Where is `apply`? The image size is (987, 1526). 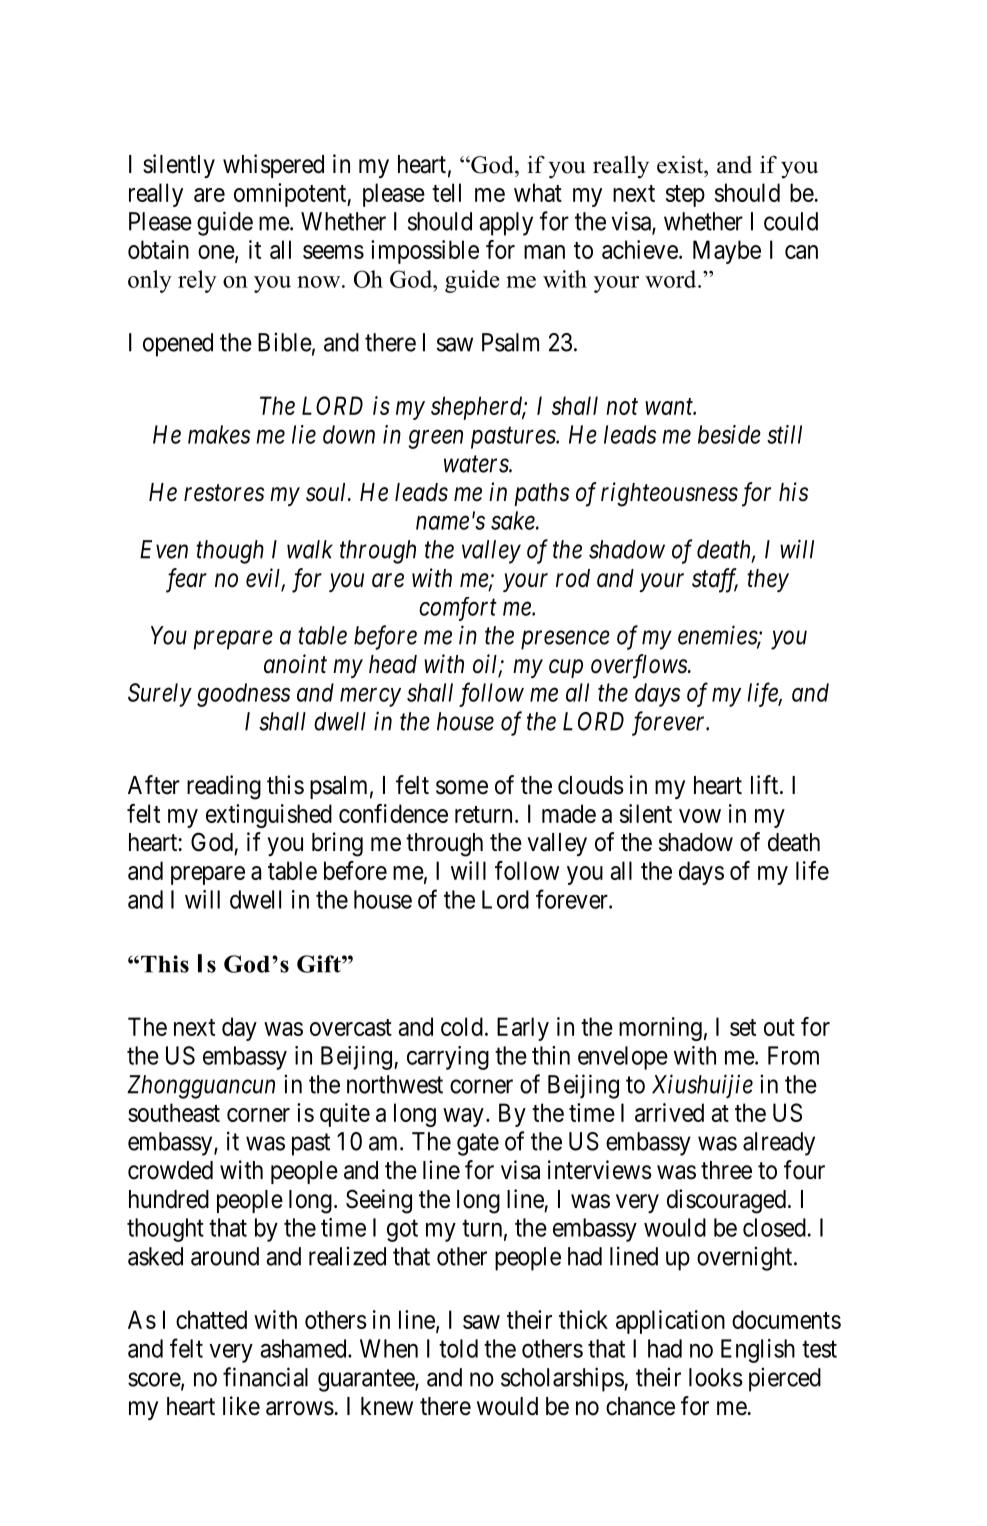
apply is located at coordinates (506, 224).
